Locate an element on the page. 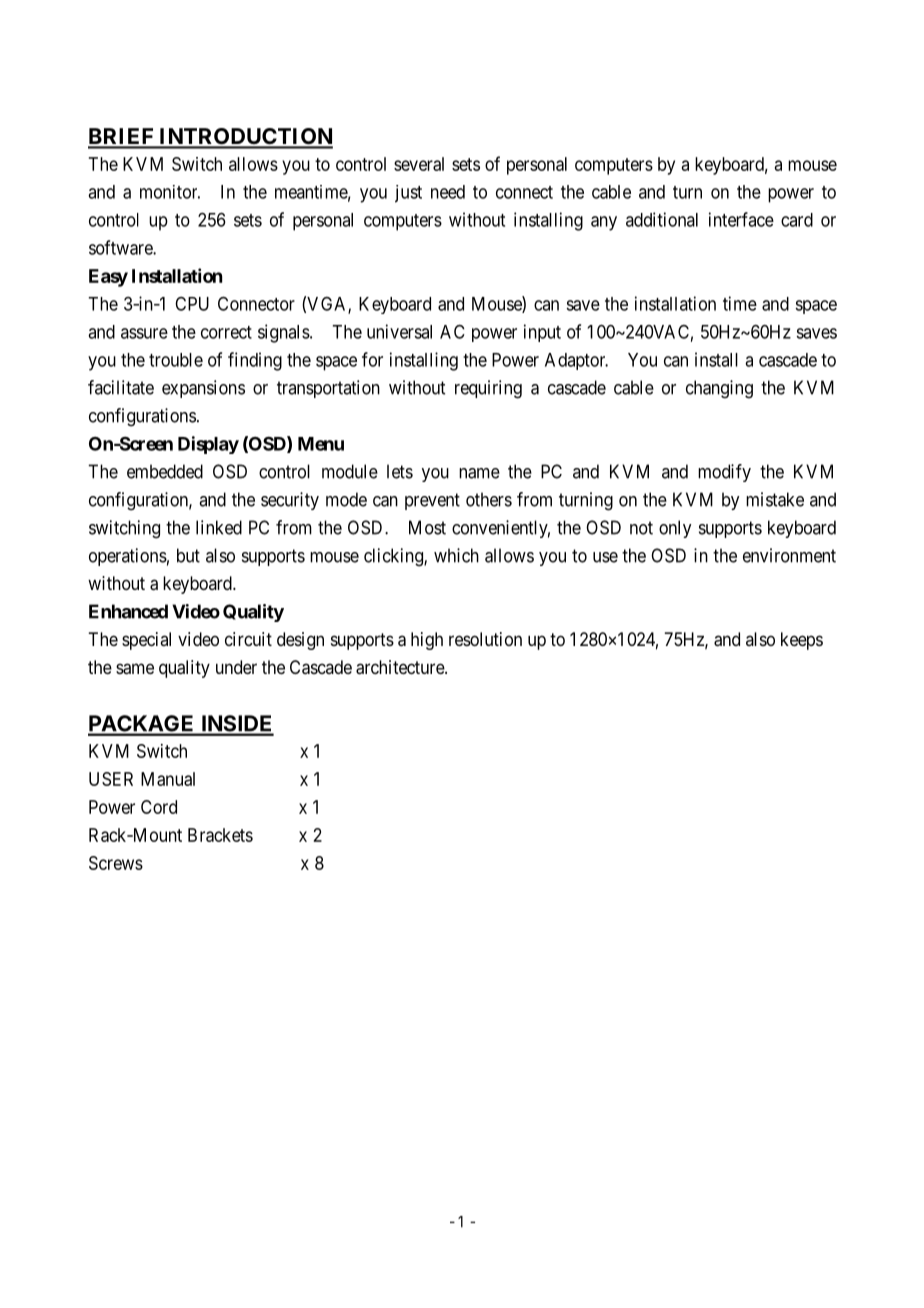 The image size is (924, 1308). need is located at coordinates (448, 192).
